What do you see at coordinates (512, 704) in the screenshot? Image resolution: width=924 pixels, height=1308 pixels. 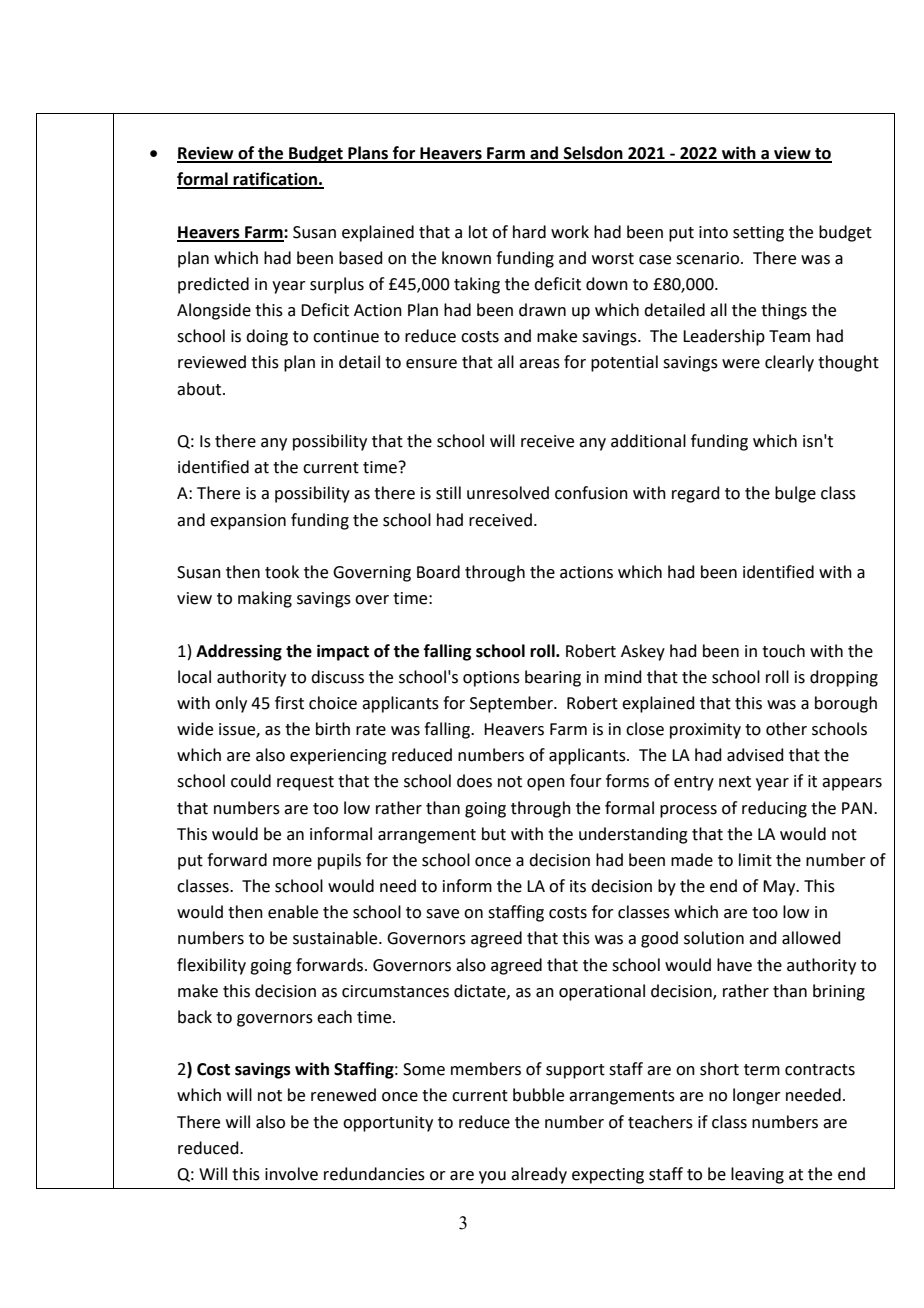 I see `September` at bounding box center [512, 704].
